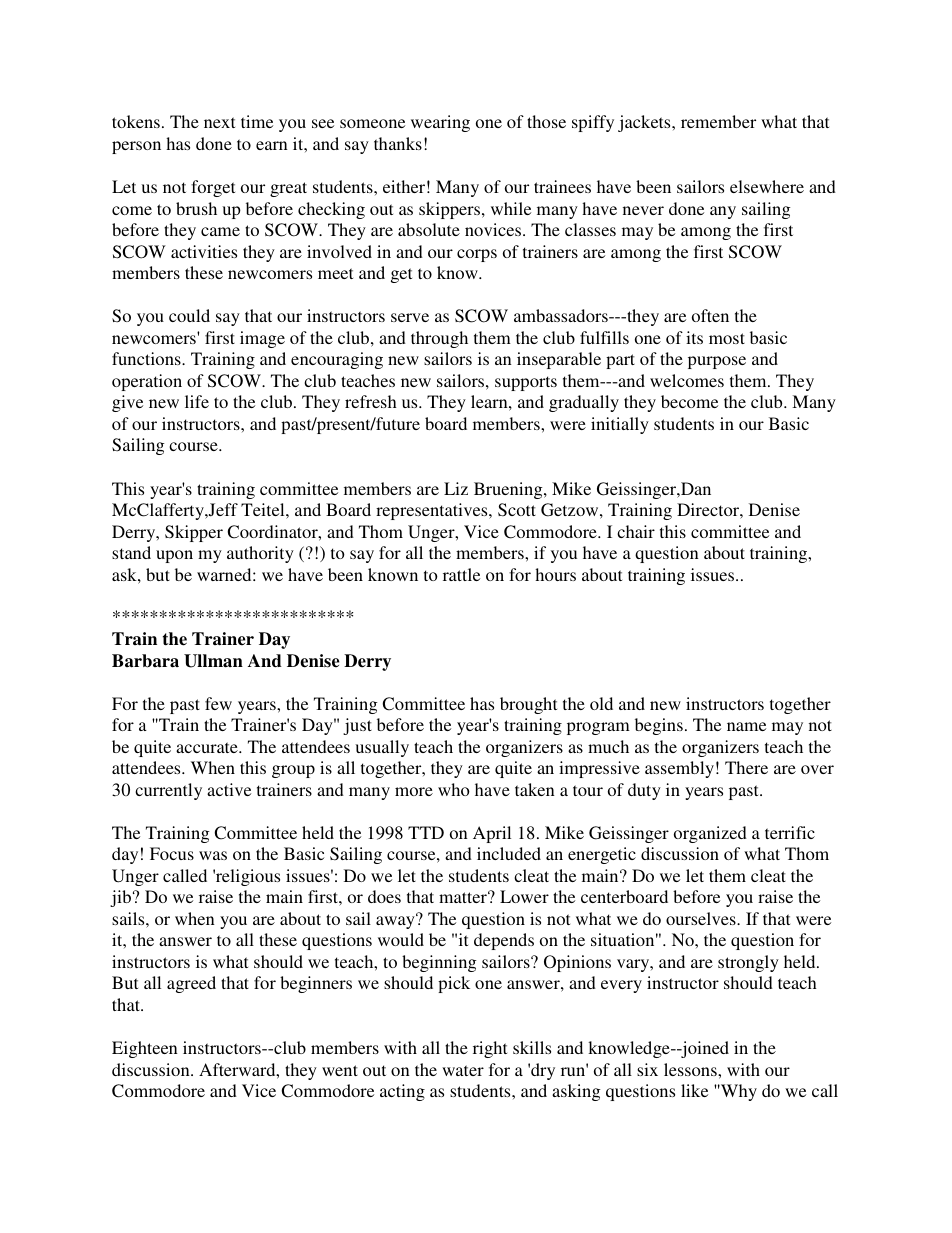 This page has height=1233, width=952. I want to click on could, so click(189, 315).
